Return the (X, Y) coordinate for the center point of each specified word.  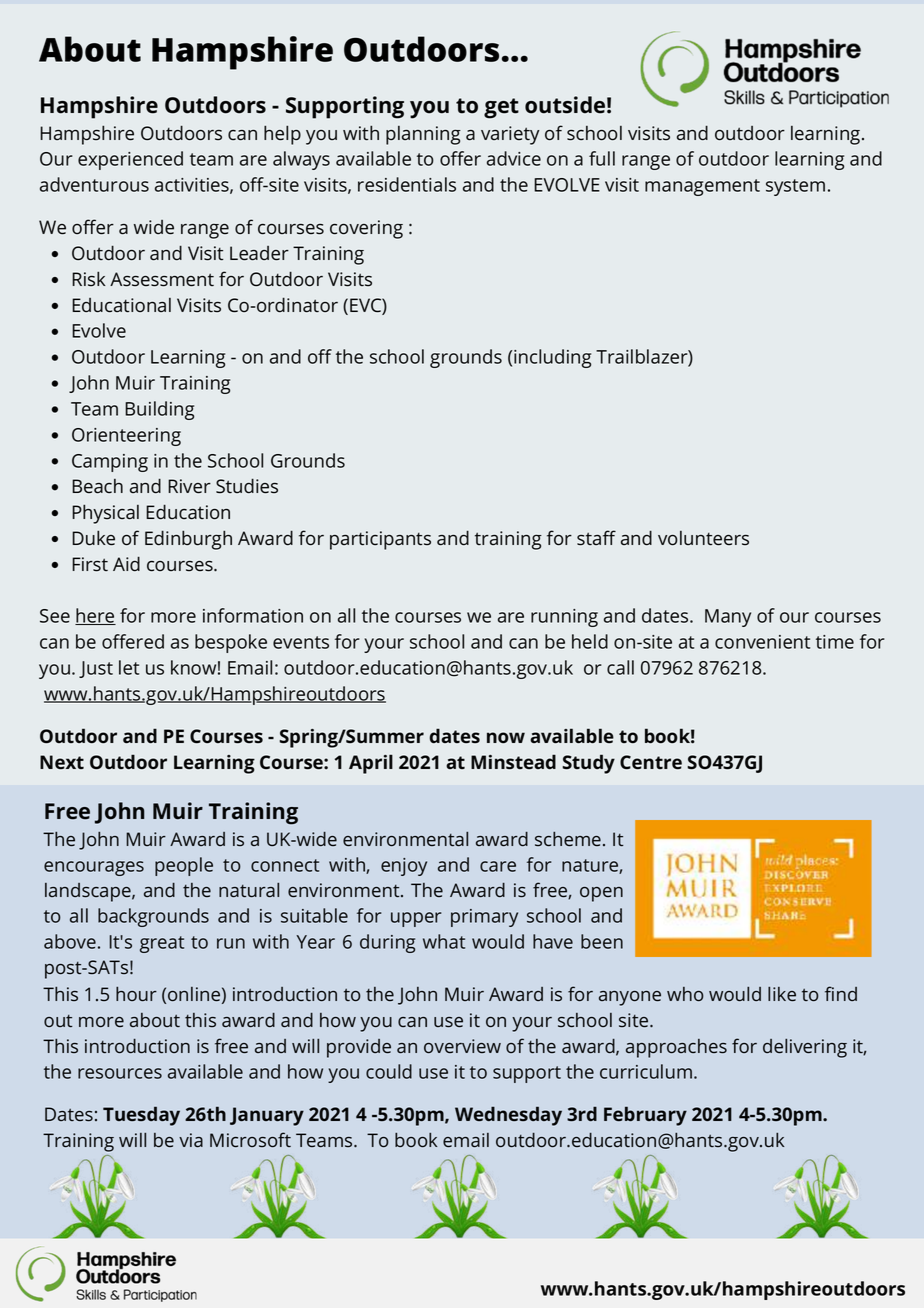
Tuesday (141, 1116)
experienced (130, 160)
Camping (110, 463)
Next (62, 762)
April (371, 764)
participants (380, 540)
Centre (651, 762)
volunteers (703, 538)
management (702, 187)
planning (423, 135)
